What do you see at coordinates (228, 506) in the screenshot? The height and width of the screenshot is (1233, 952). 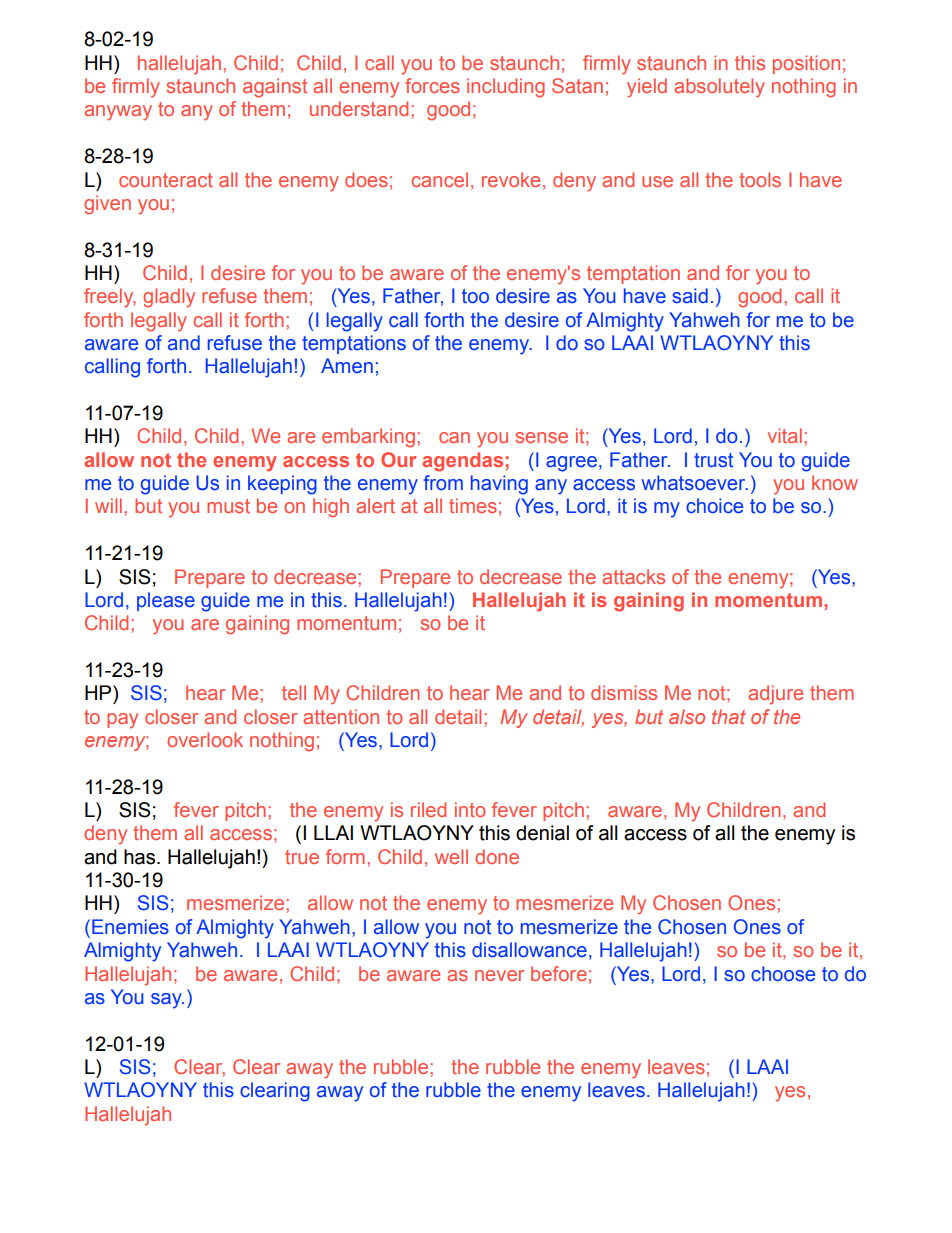 I see `must` at bounding box center [228, 506].
